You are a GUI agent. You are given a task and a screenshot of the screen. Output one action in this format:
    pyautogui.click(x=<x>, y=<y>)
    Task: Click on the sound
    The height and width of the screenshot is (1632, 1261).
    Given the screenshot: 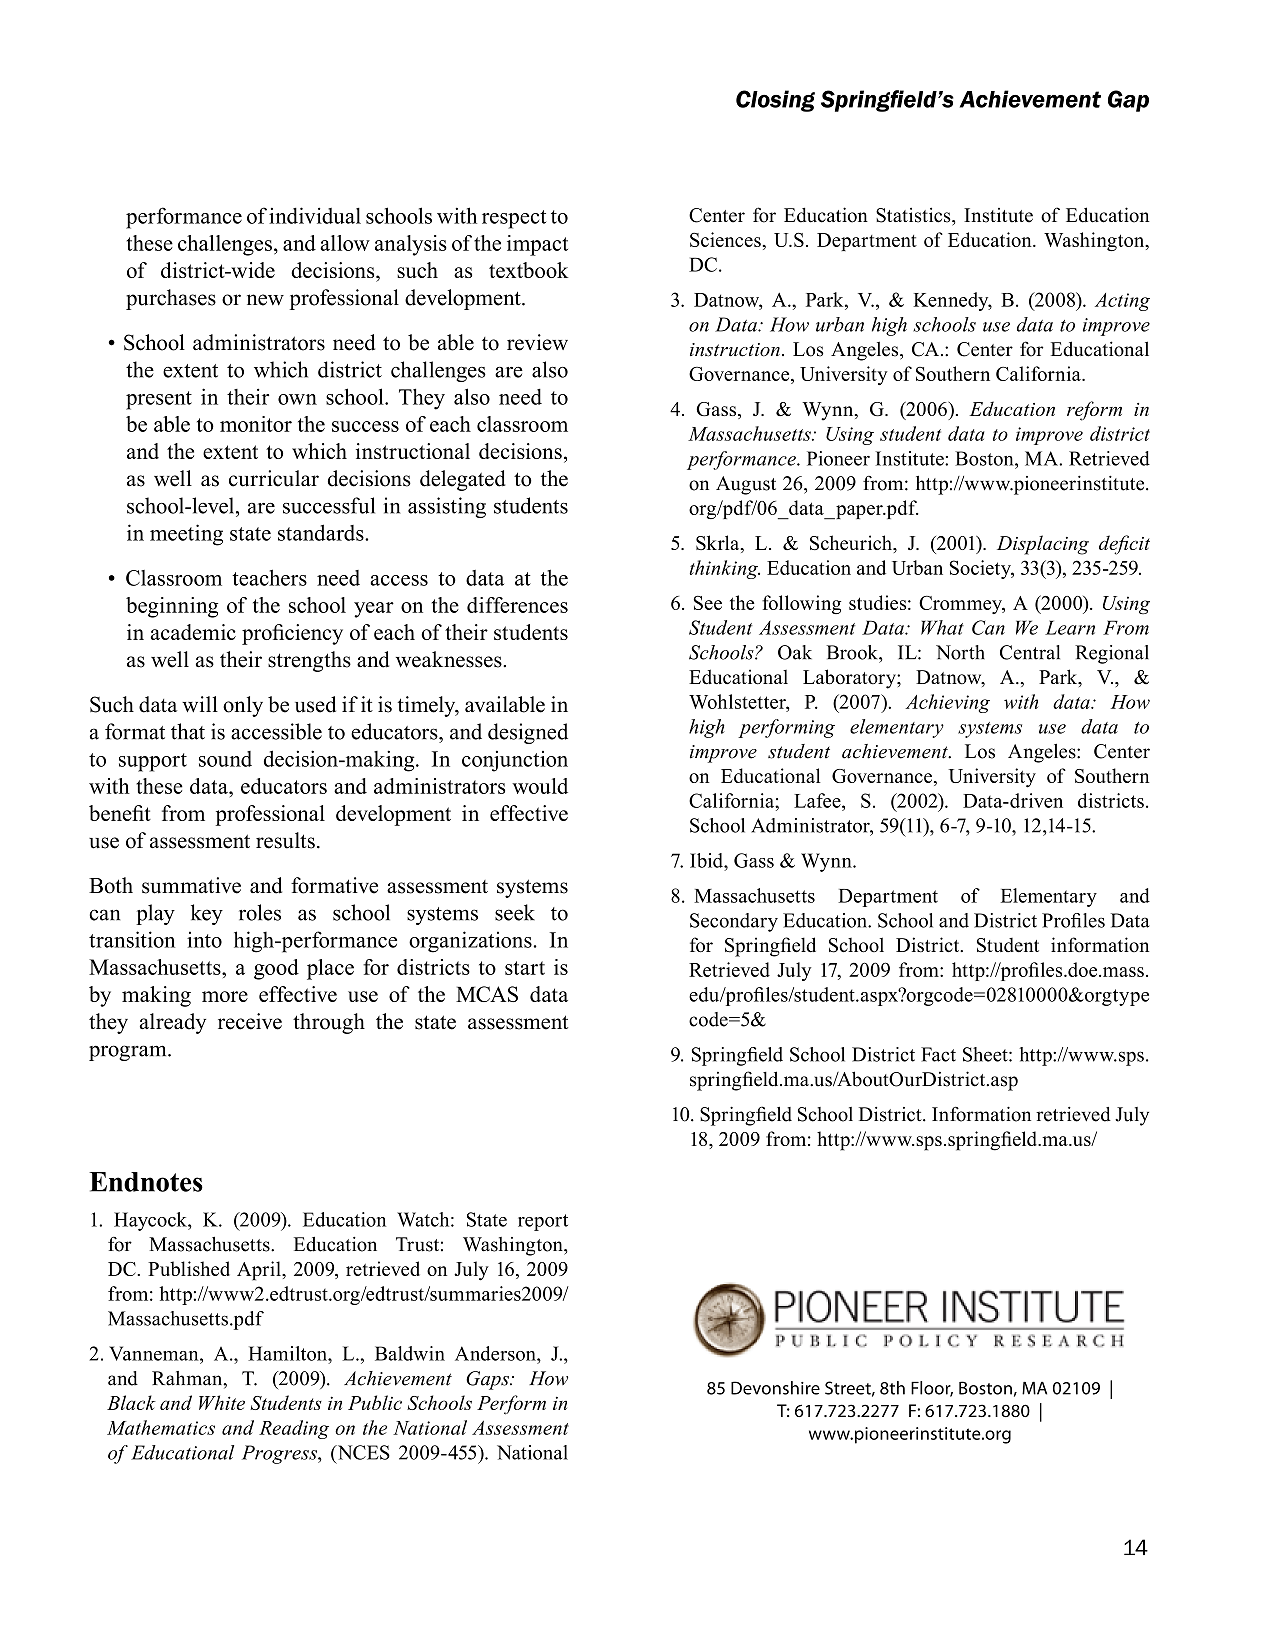 What is the action you would take?
    pyautogui.click(x=225, y=759)
